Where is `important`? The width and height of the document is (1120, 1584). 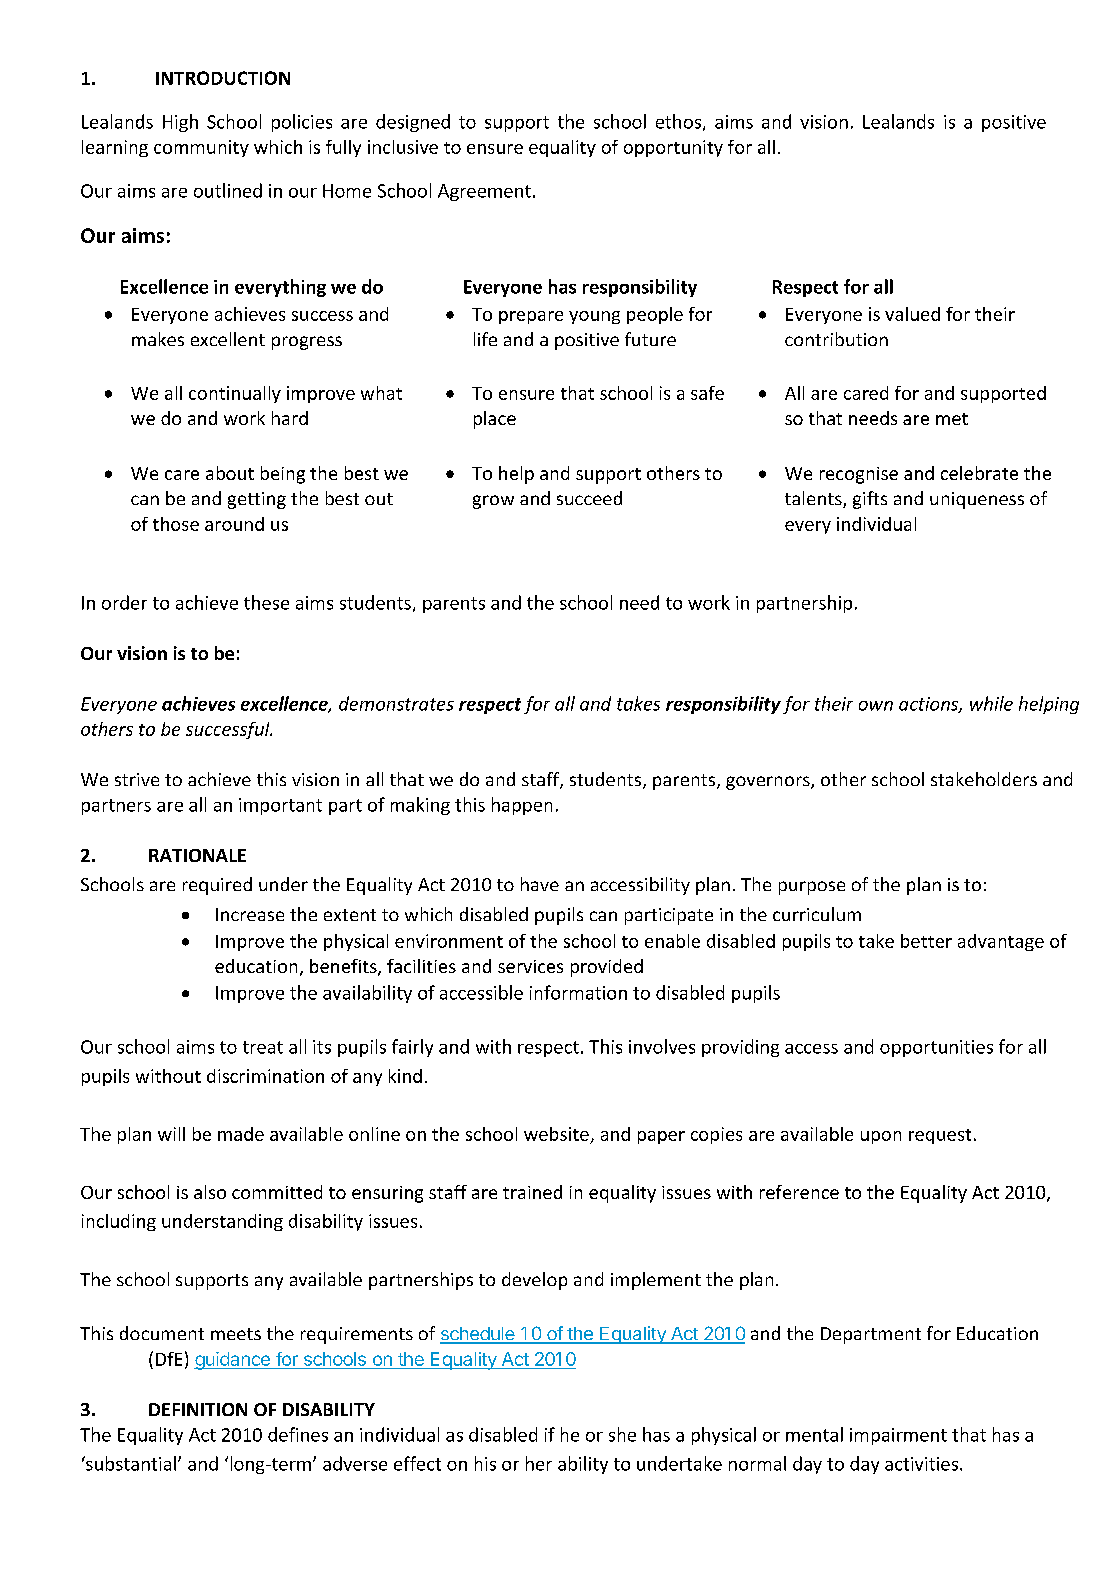 important is located at coordinates (280, 806).
